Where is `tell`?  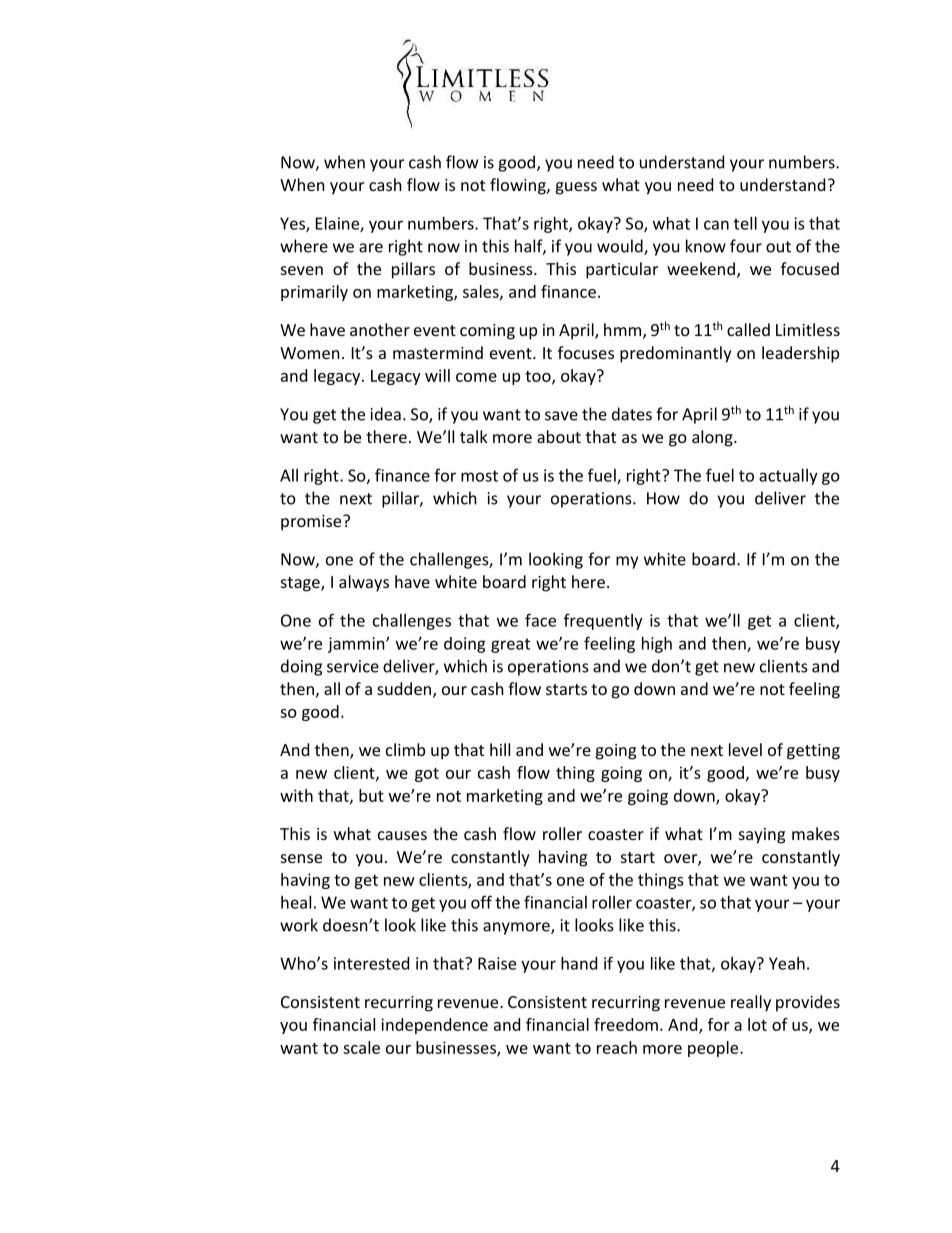 tell is located at coordinates (745, 223).
